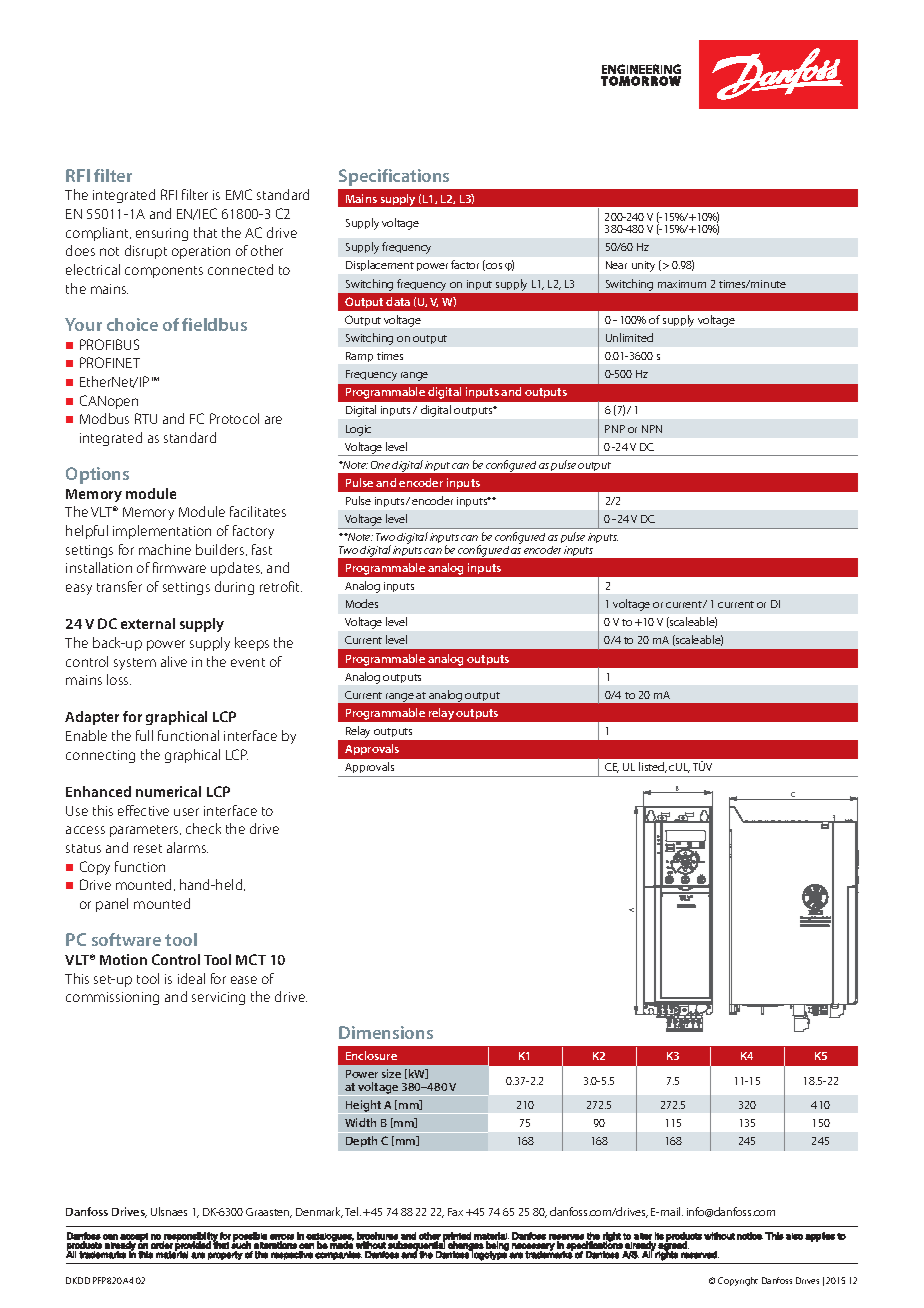 This screenshot has height=1308, width=924. Describe the element at coordinates (362, 603) in the screenshot. I see `Modes` at that location.
